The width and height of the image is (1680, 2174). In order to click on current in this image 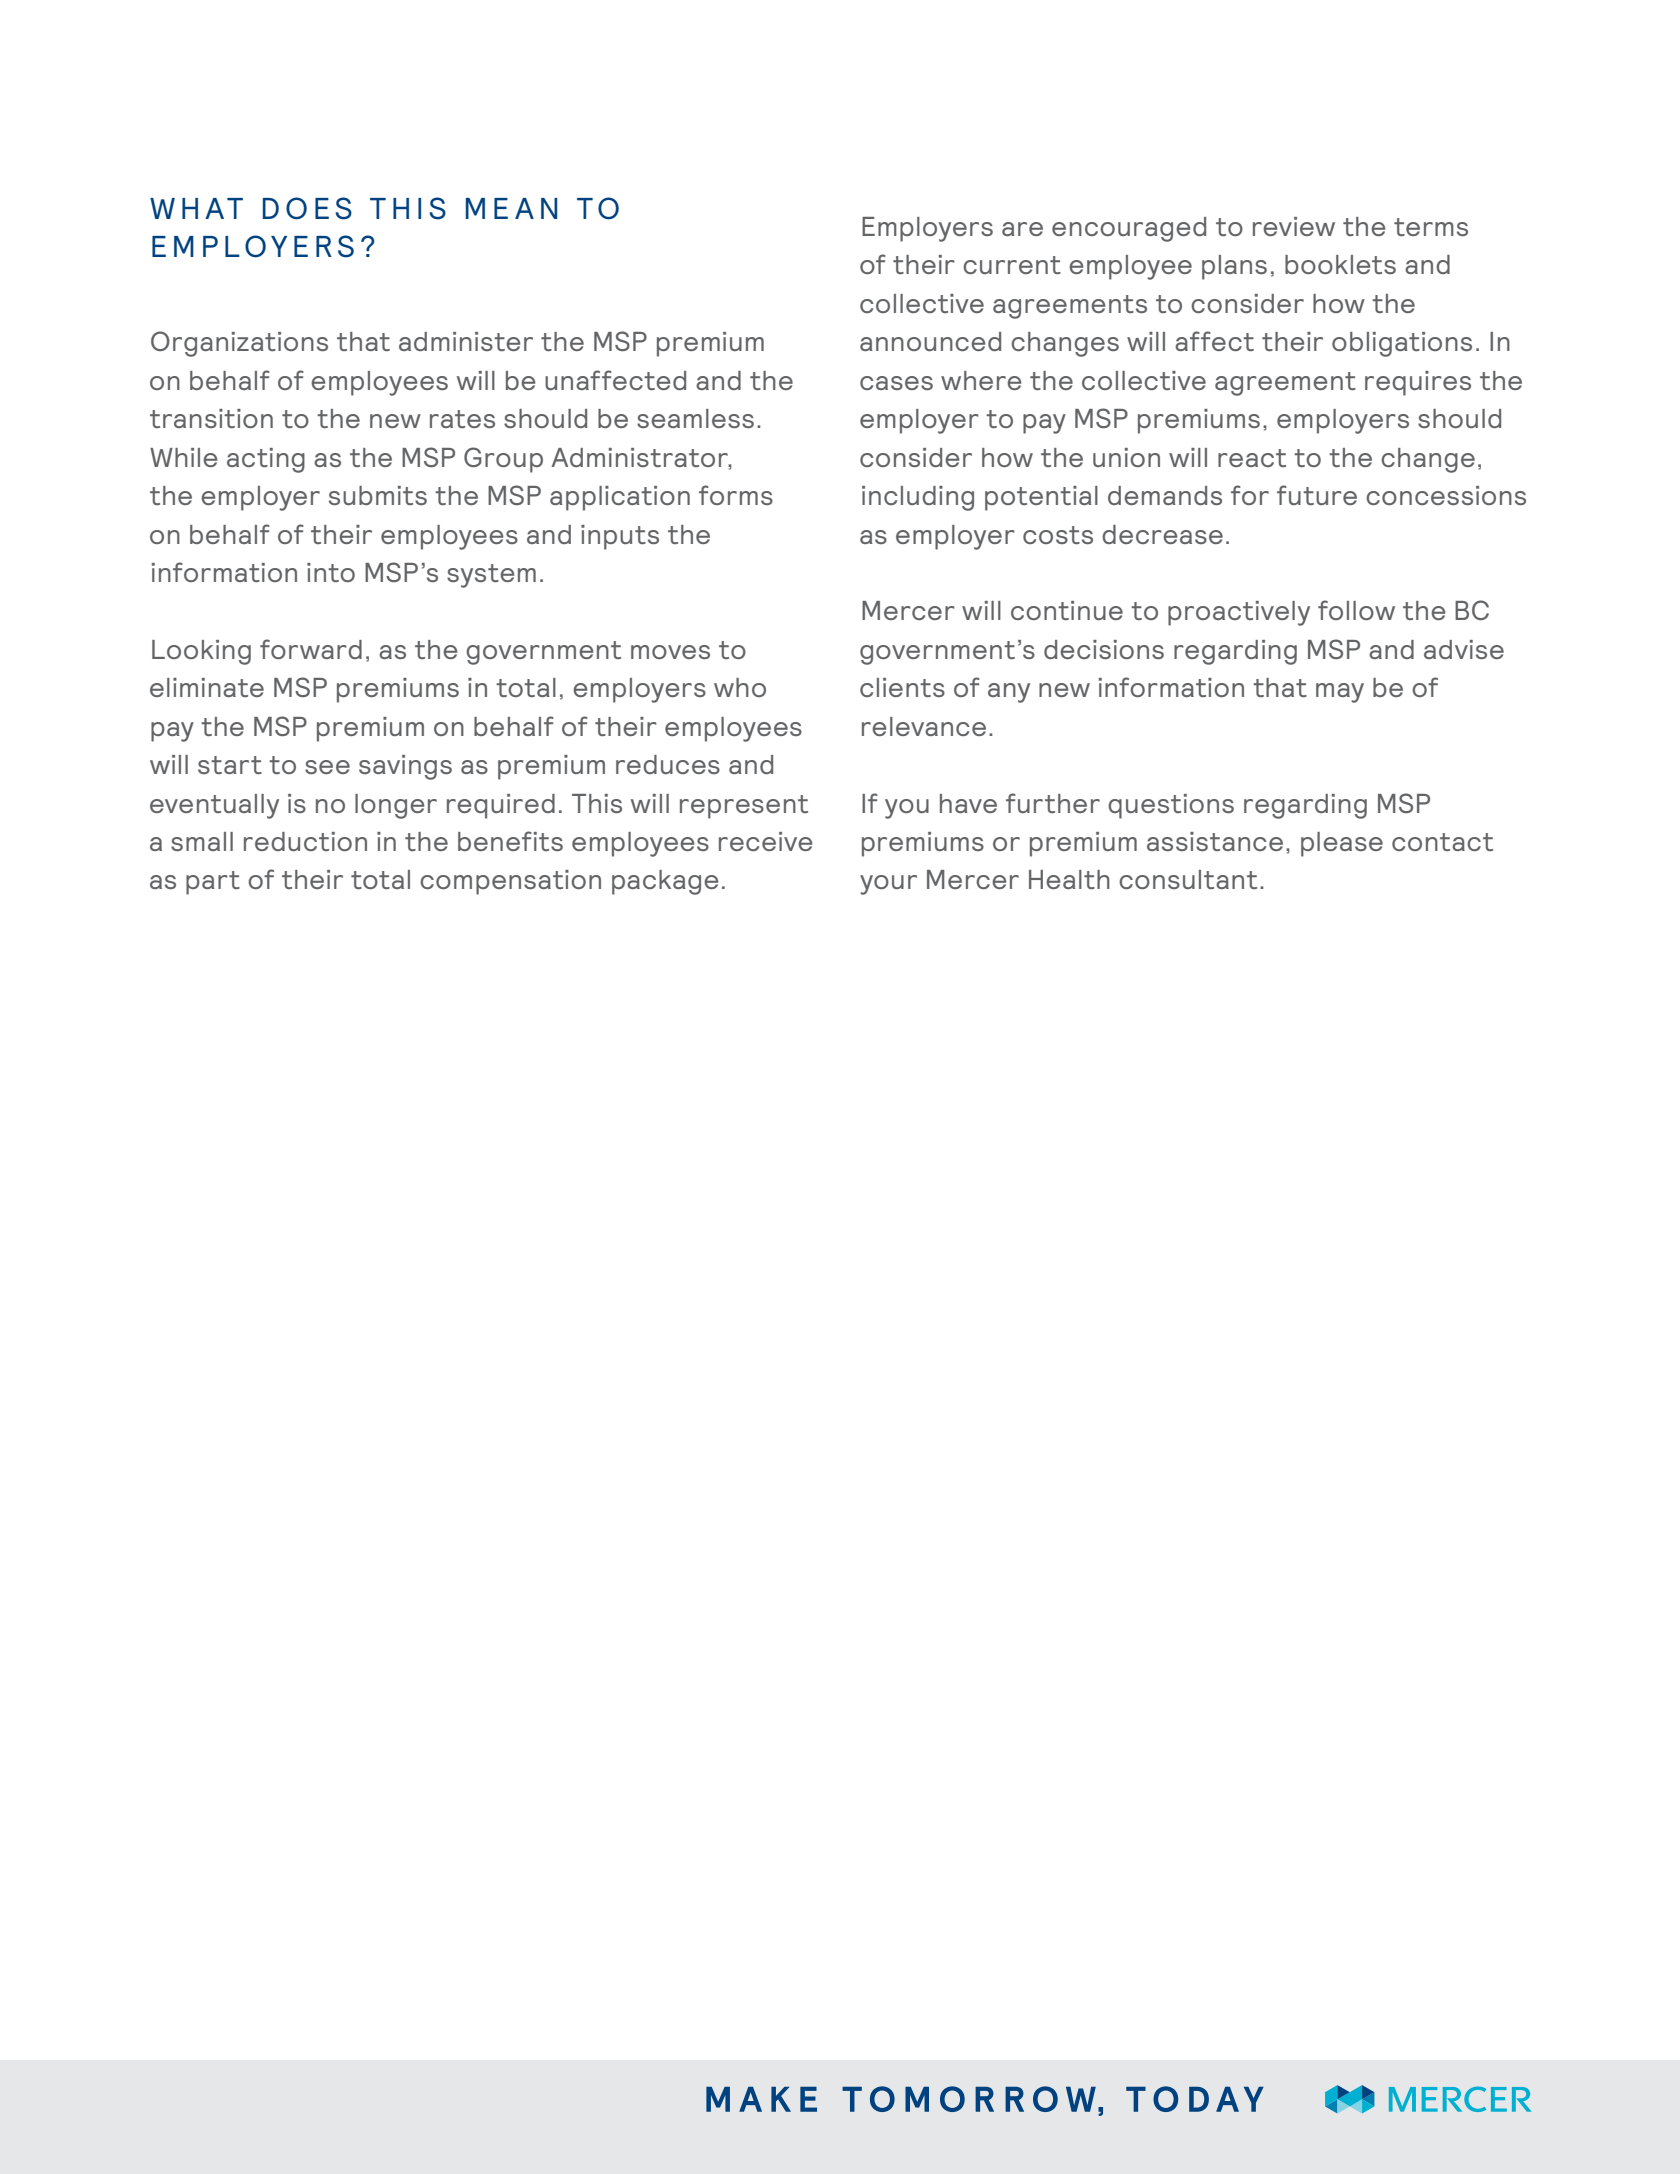, I will do `click(1012, 265)`.
